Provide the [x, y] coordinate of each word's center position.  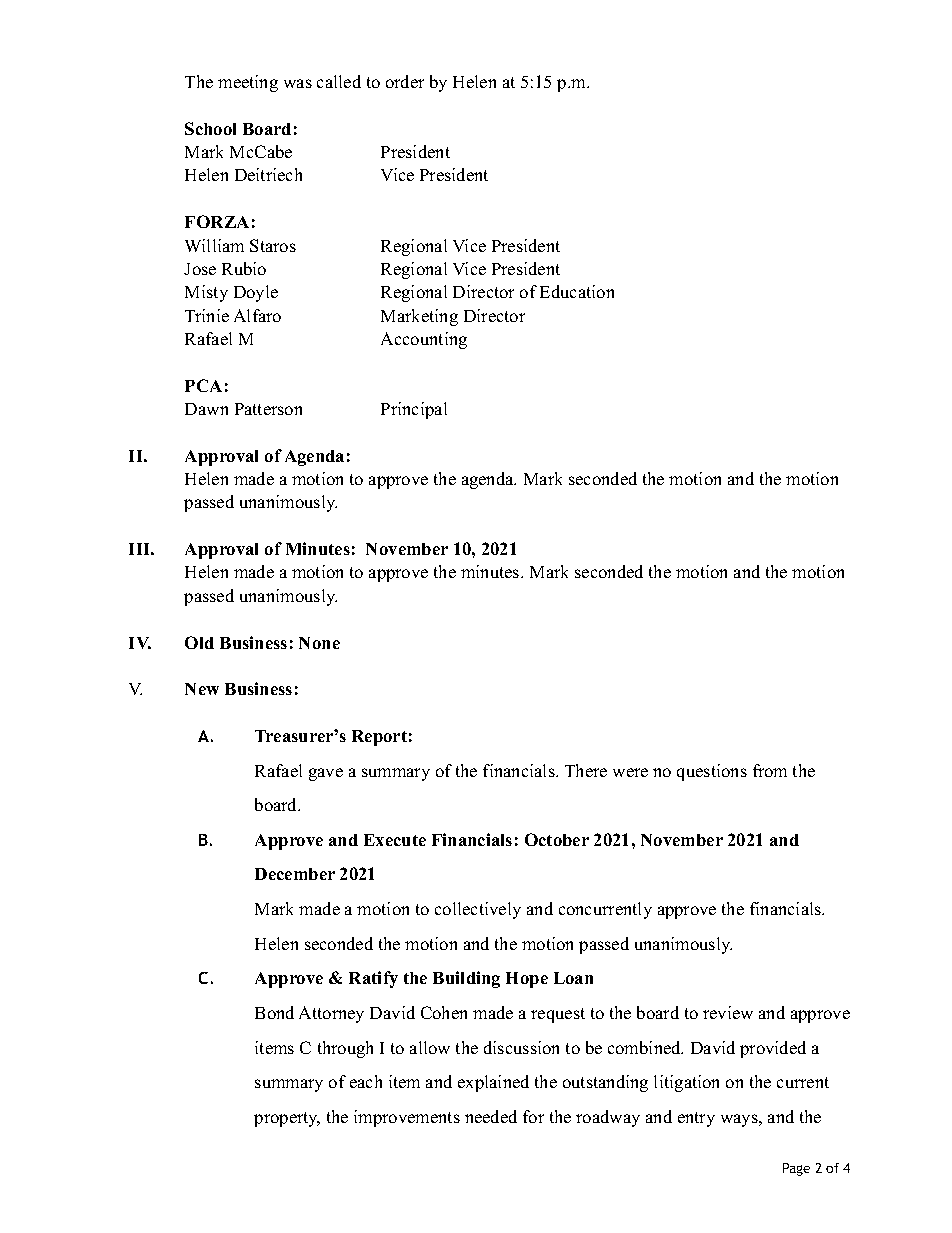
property [287, 1119]
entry [696, 1119]
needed [491, 1116]
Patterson [268, 409]
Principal [414, 410]
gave [326, 774]
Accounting [424, 340]
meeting [248, 83]
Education [577, 291]
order [405, 81]
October [557, 839]
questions [712, 772]
